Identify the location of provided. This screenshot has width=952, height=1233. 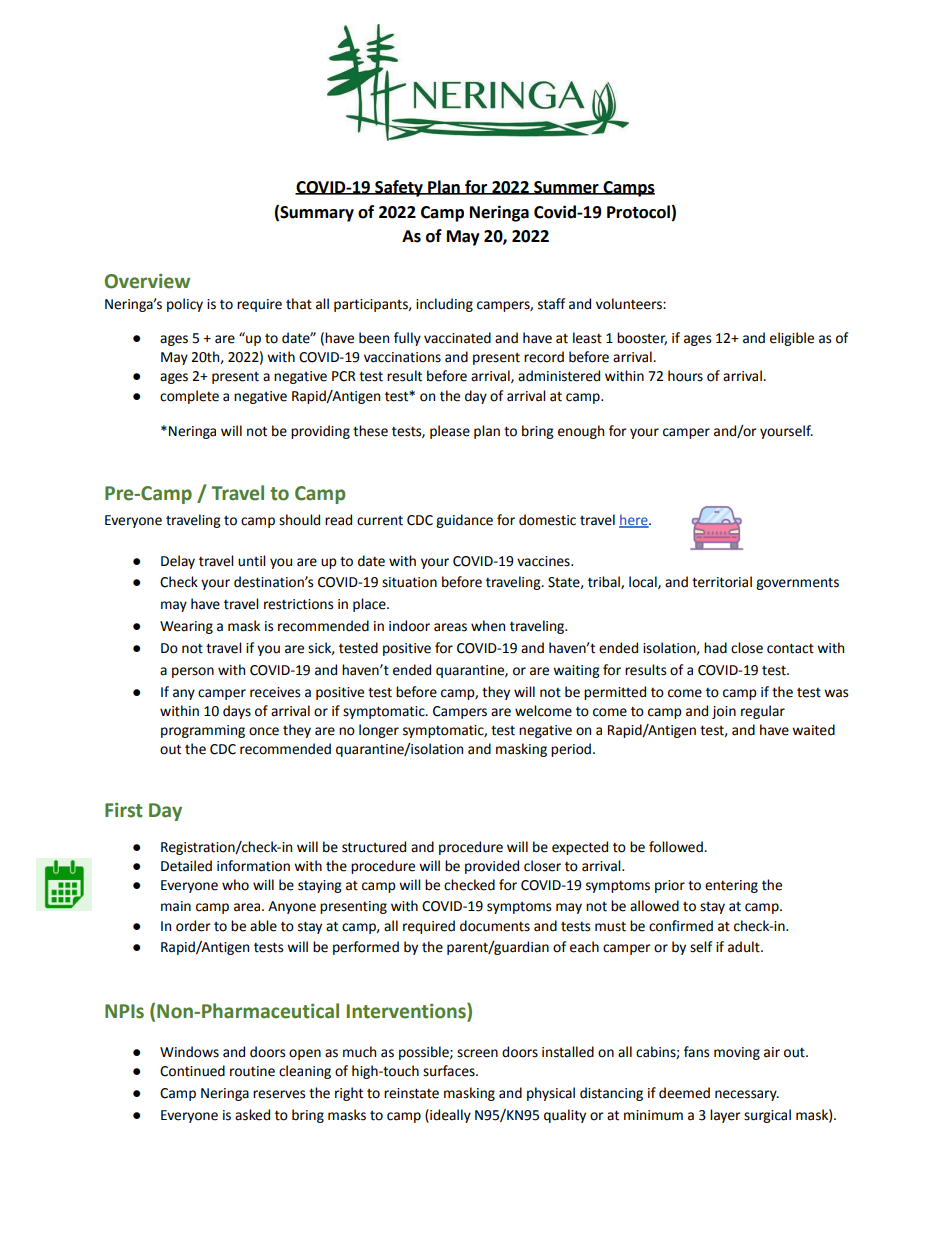
(492, 867).
